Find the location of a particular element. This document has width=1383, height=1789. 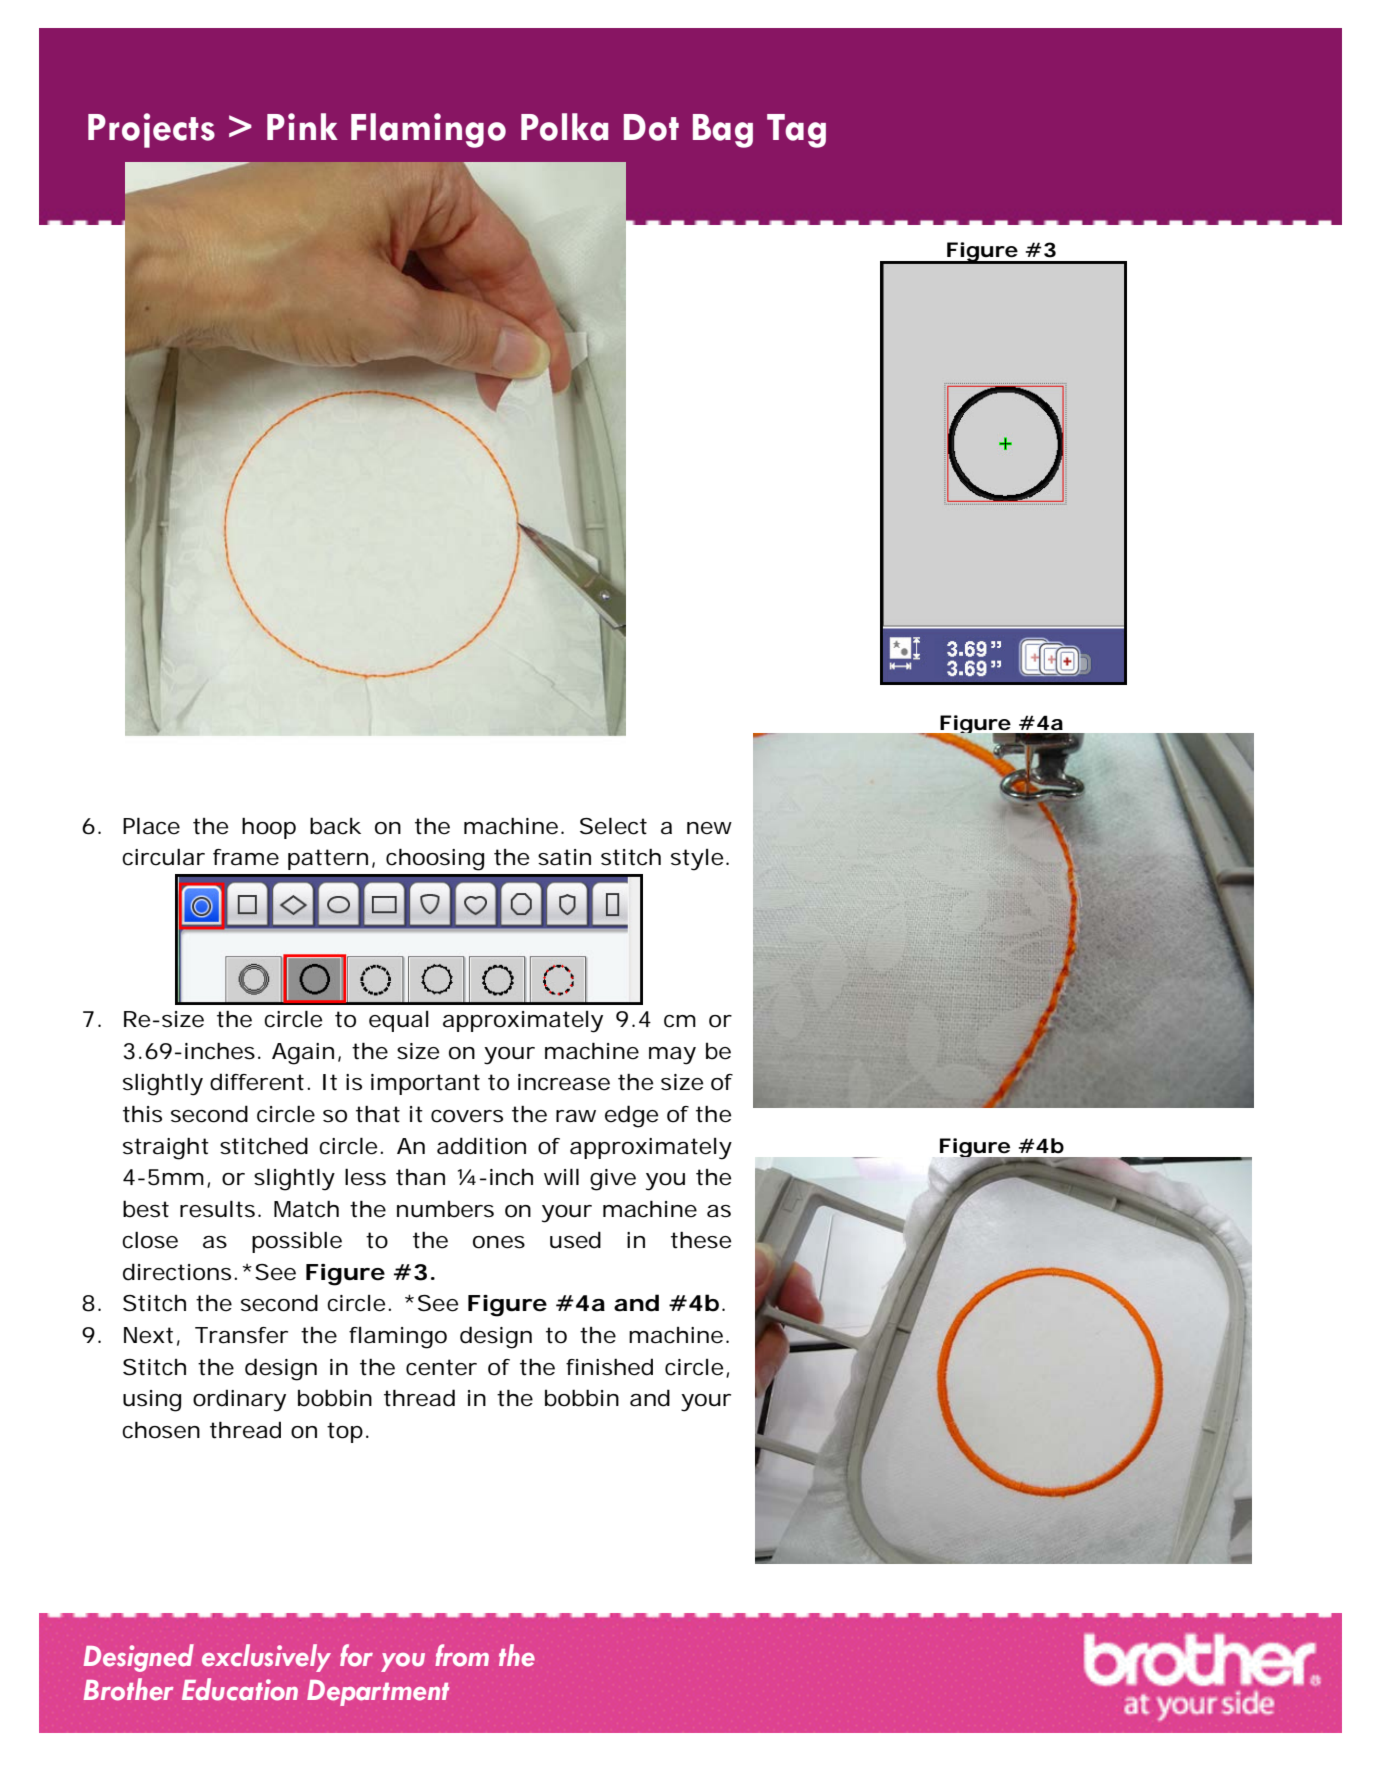

new is located at coordinates (709, 828).
